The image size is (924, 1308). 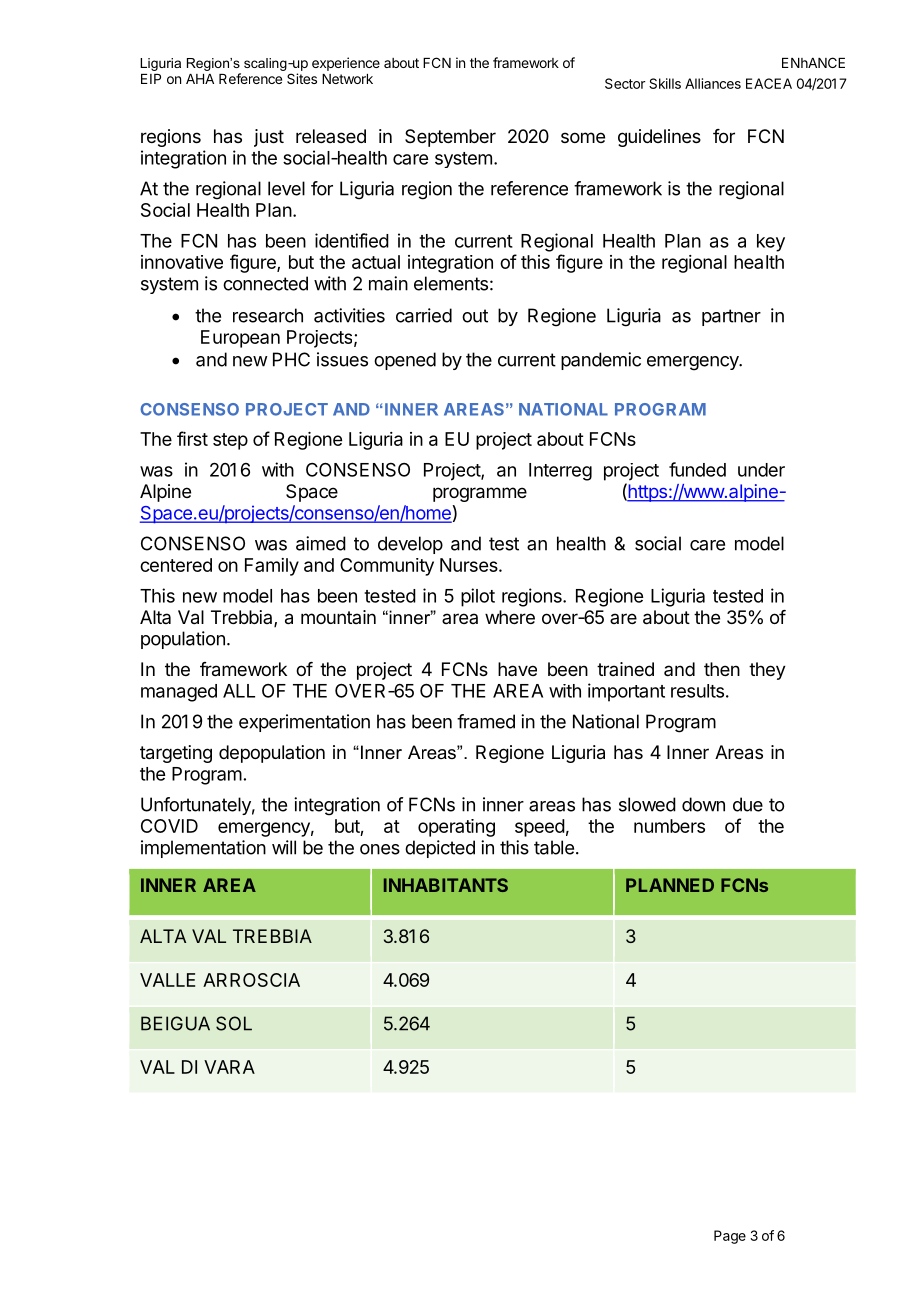 What do you see at coordinates (229, 1067) in the screenshot?
I see `VARA` at bounding box center [229, 1067].
